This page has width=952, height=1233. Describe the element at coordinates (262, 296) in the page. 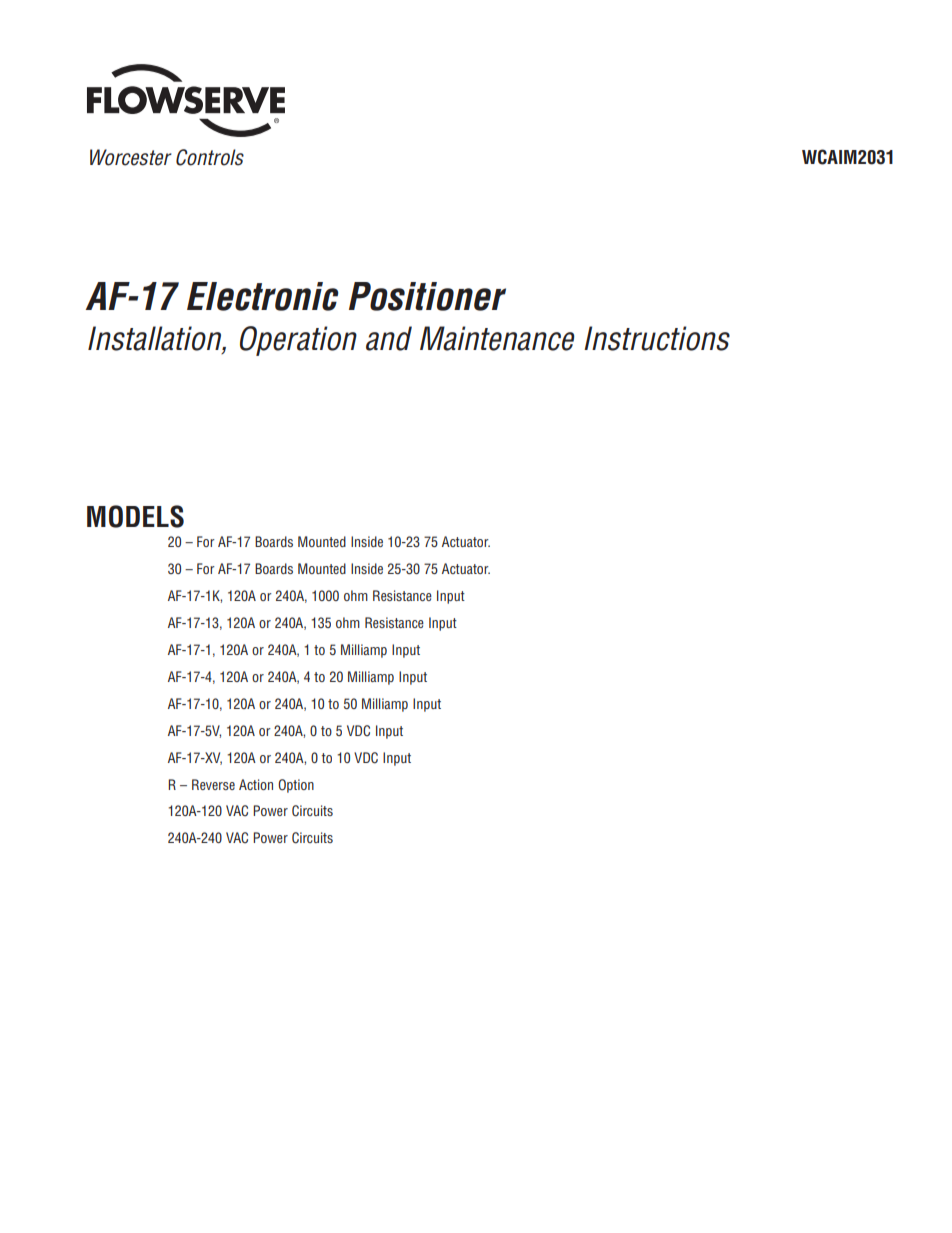

I see `Electronic` at that location.
